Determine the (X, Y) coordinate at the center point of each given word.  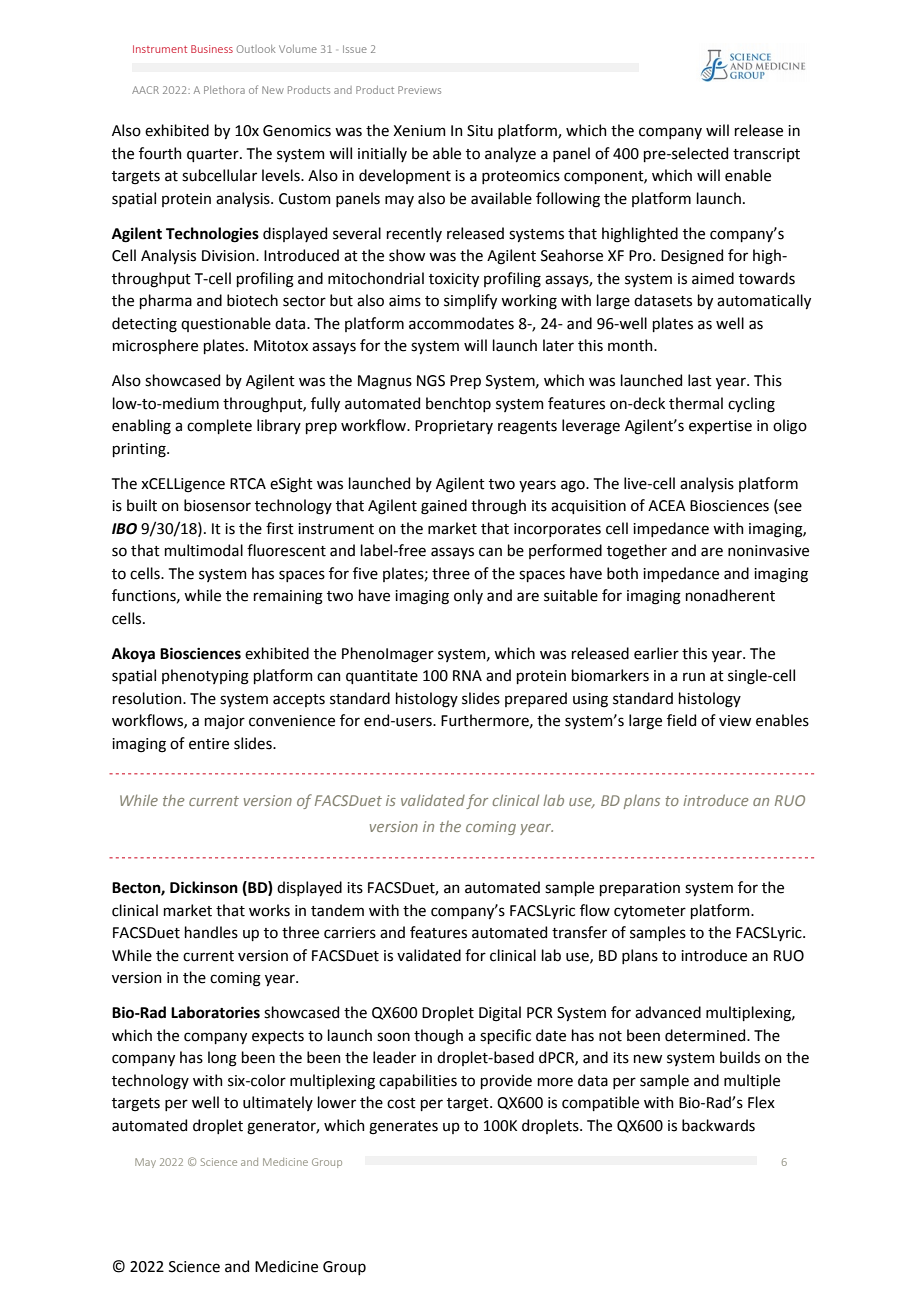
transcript (766, 155)
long (222, 1059)
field (681, 720)
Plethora (224, 90)
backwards (718, 1125)
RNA (467, 675)
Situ (480, 131)
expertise (720, 427)
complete (219, 426)
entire (209, 744)
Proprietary (454, 427)
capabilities (418, 1081)
